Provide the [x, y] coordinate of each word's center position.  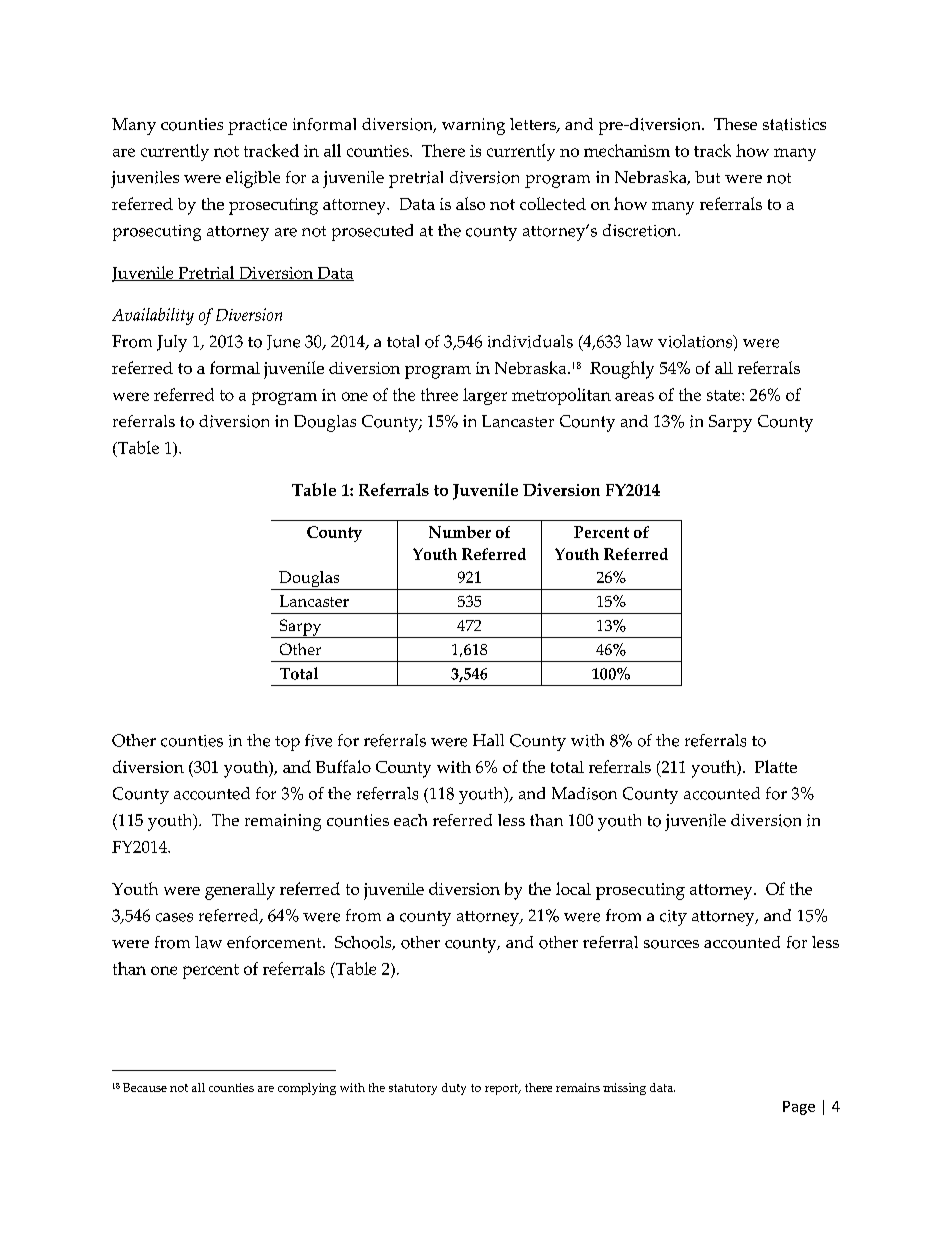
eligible [253, 179]
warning [473, 126]
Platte [776, 766]
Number [460, 532]
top [287, 743]
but [707, 177]
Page [799, 1108]
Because [145, 1087]
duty [454, 1089]
